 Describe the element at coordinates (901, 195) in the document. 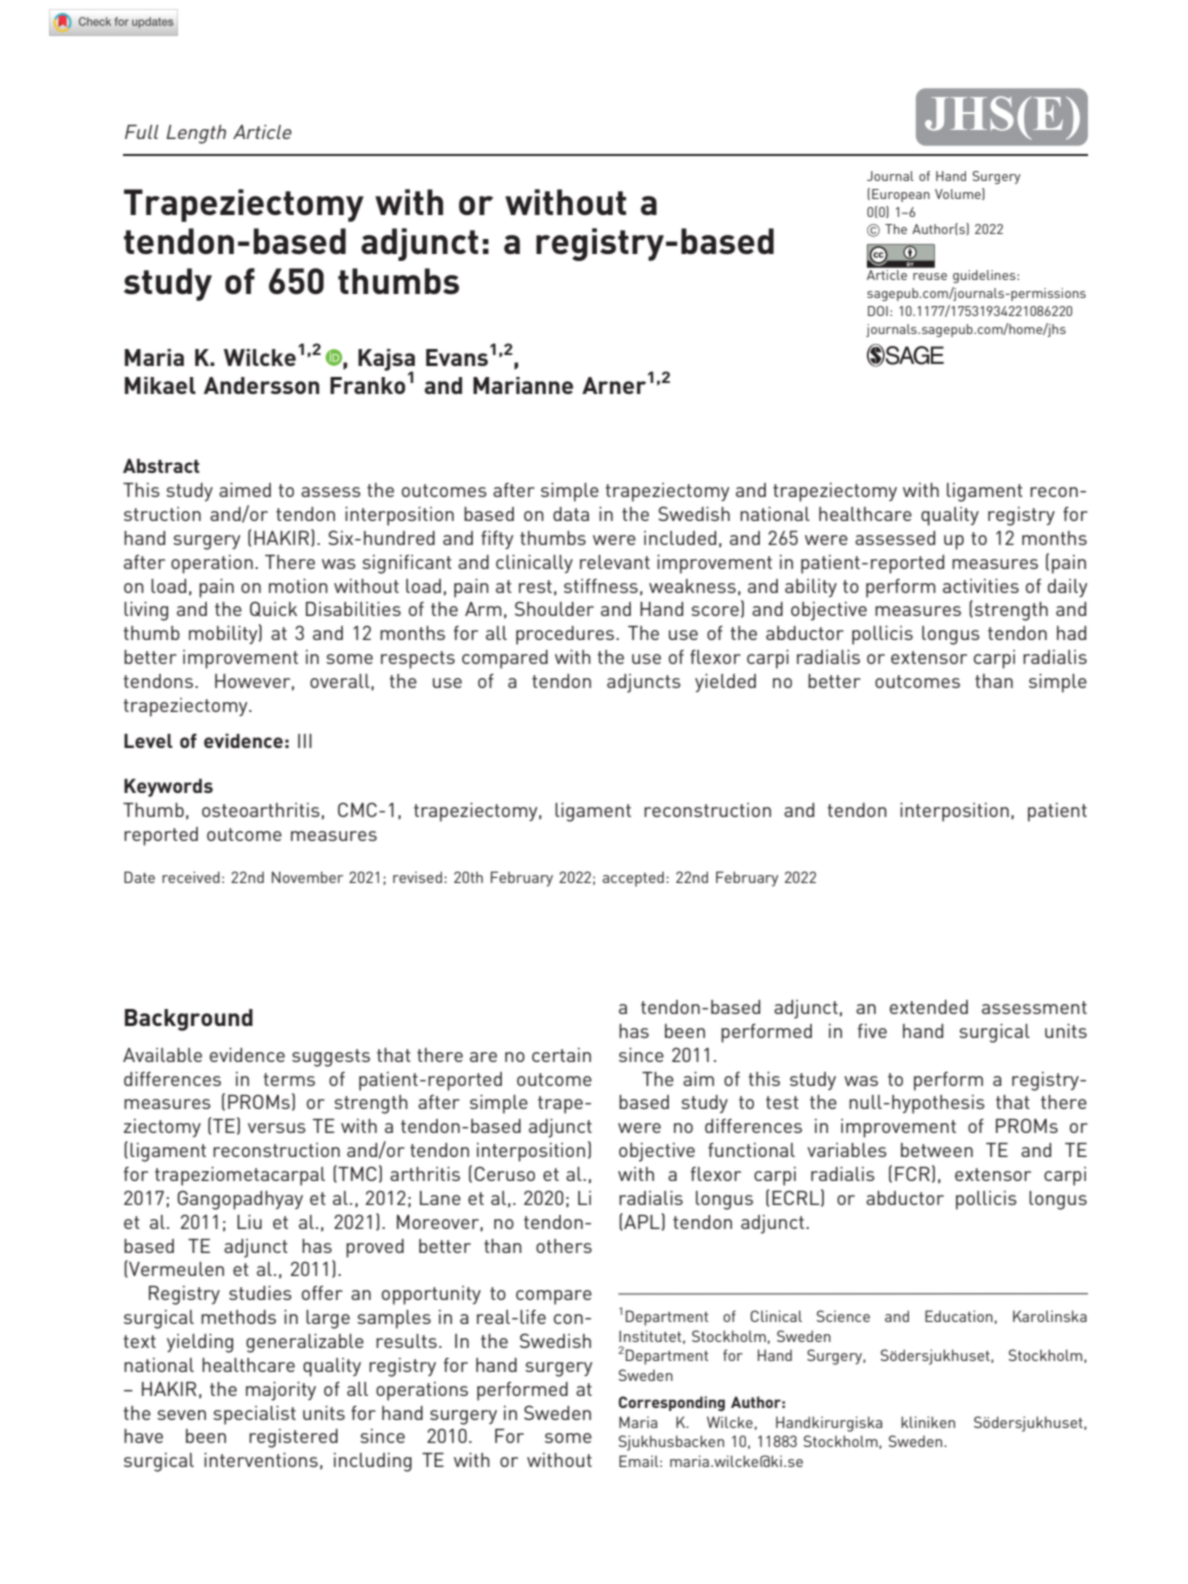

I see `European` at that location.
